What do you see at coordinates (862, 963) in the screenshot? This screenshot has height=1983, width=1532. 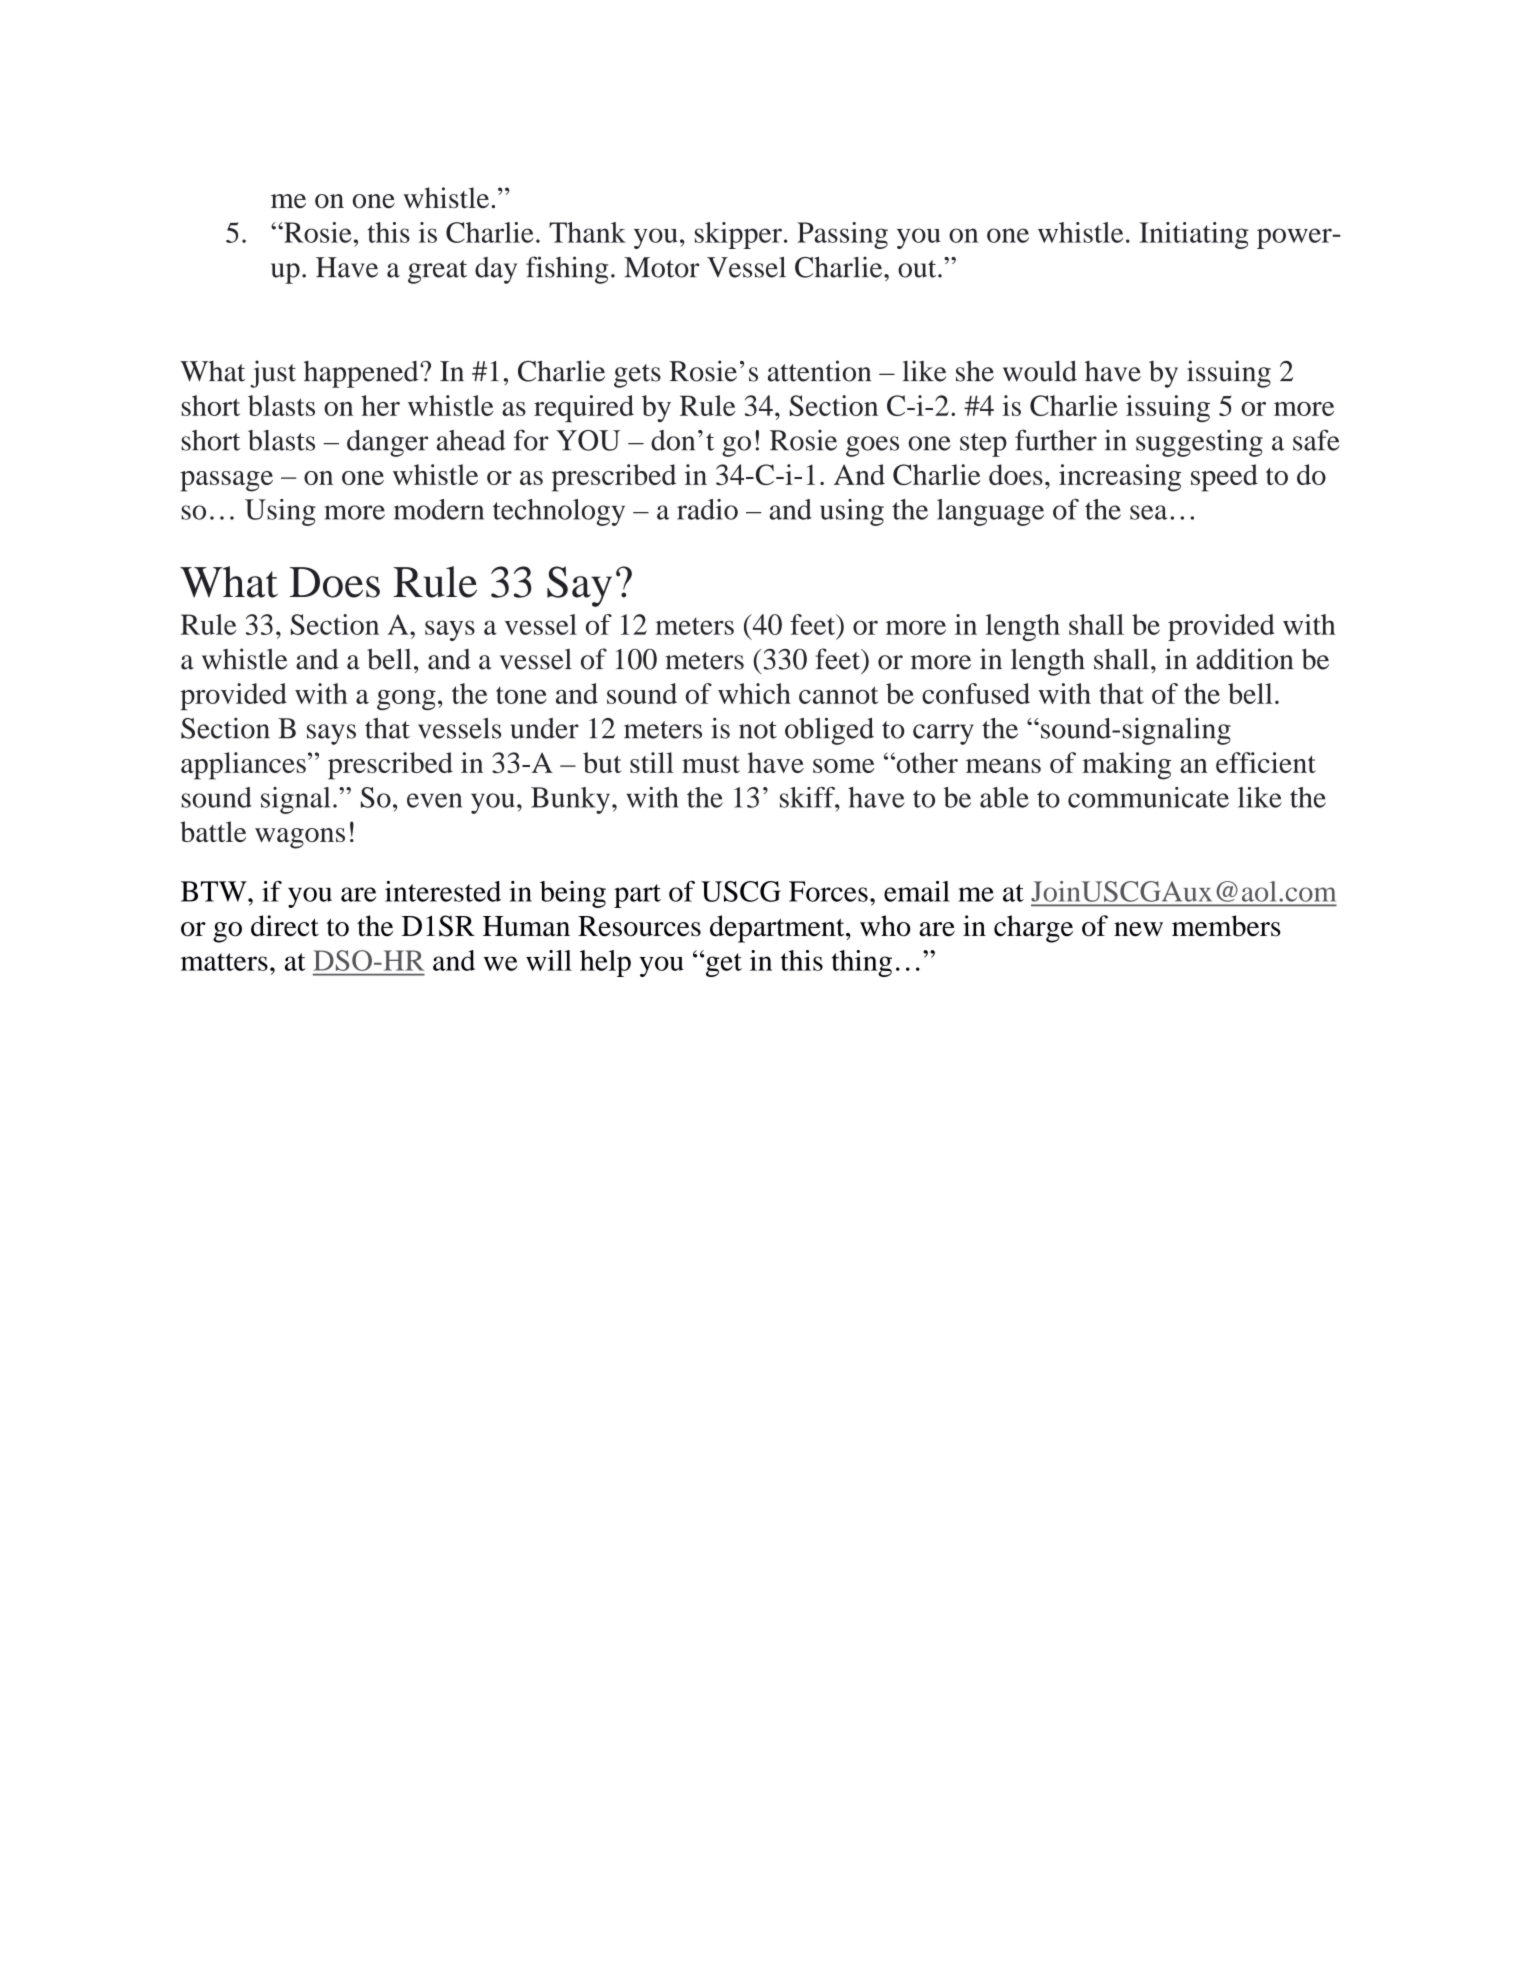 I see `thing` at bounding box center [862, 963].
